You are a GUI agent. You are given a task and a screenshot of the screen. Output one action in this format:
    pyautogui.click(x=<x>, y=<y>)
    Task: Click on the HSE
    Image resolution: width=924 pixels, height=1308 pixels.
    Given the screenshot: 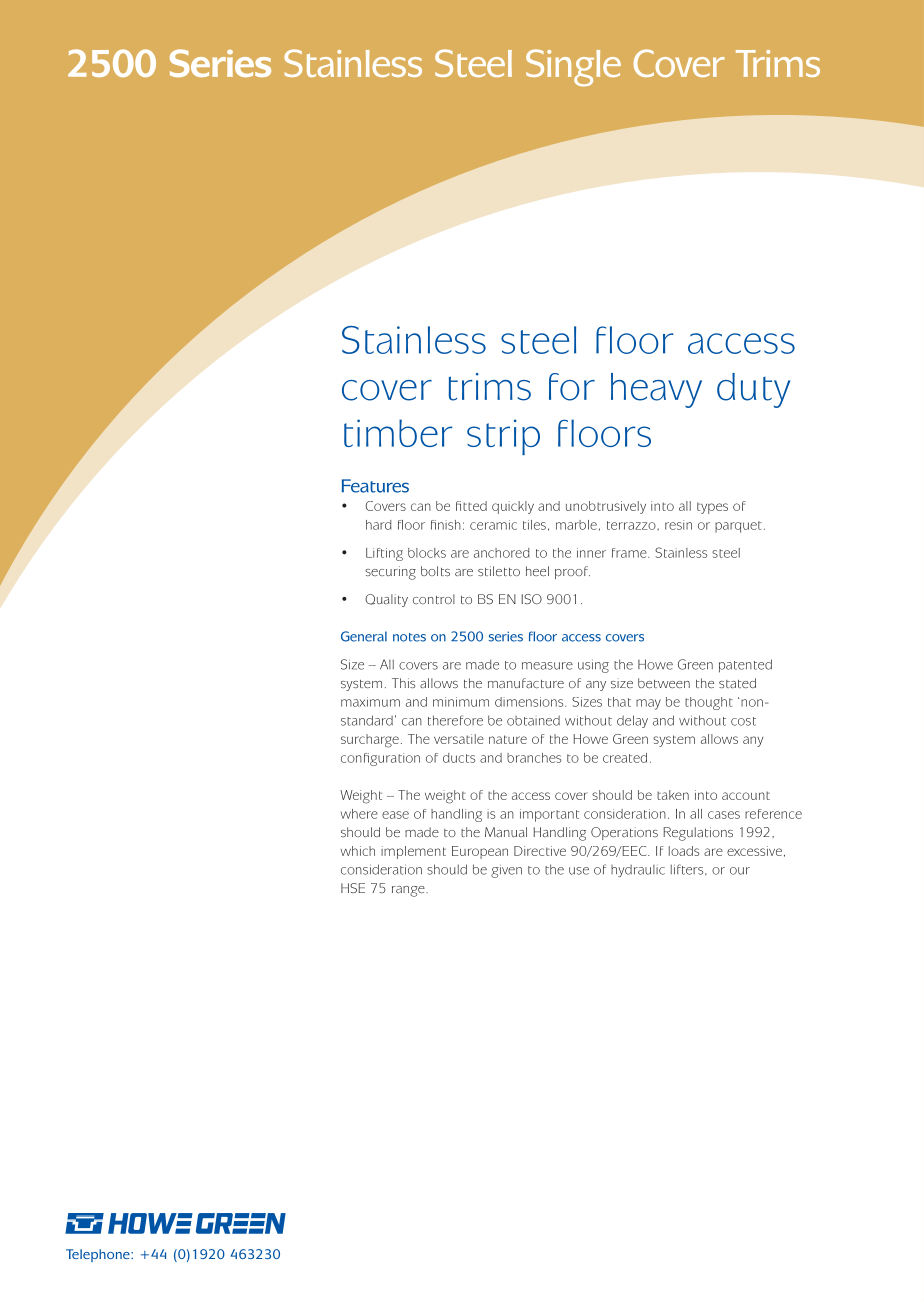 What is the action you would take?
    pyautogui.click(x=353, y=888)
